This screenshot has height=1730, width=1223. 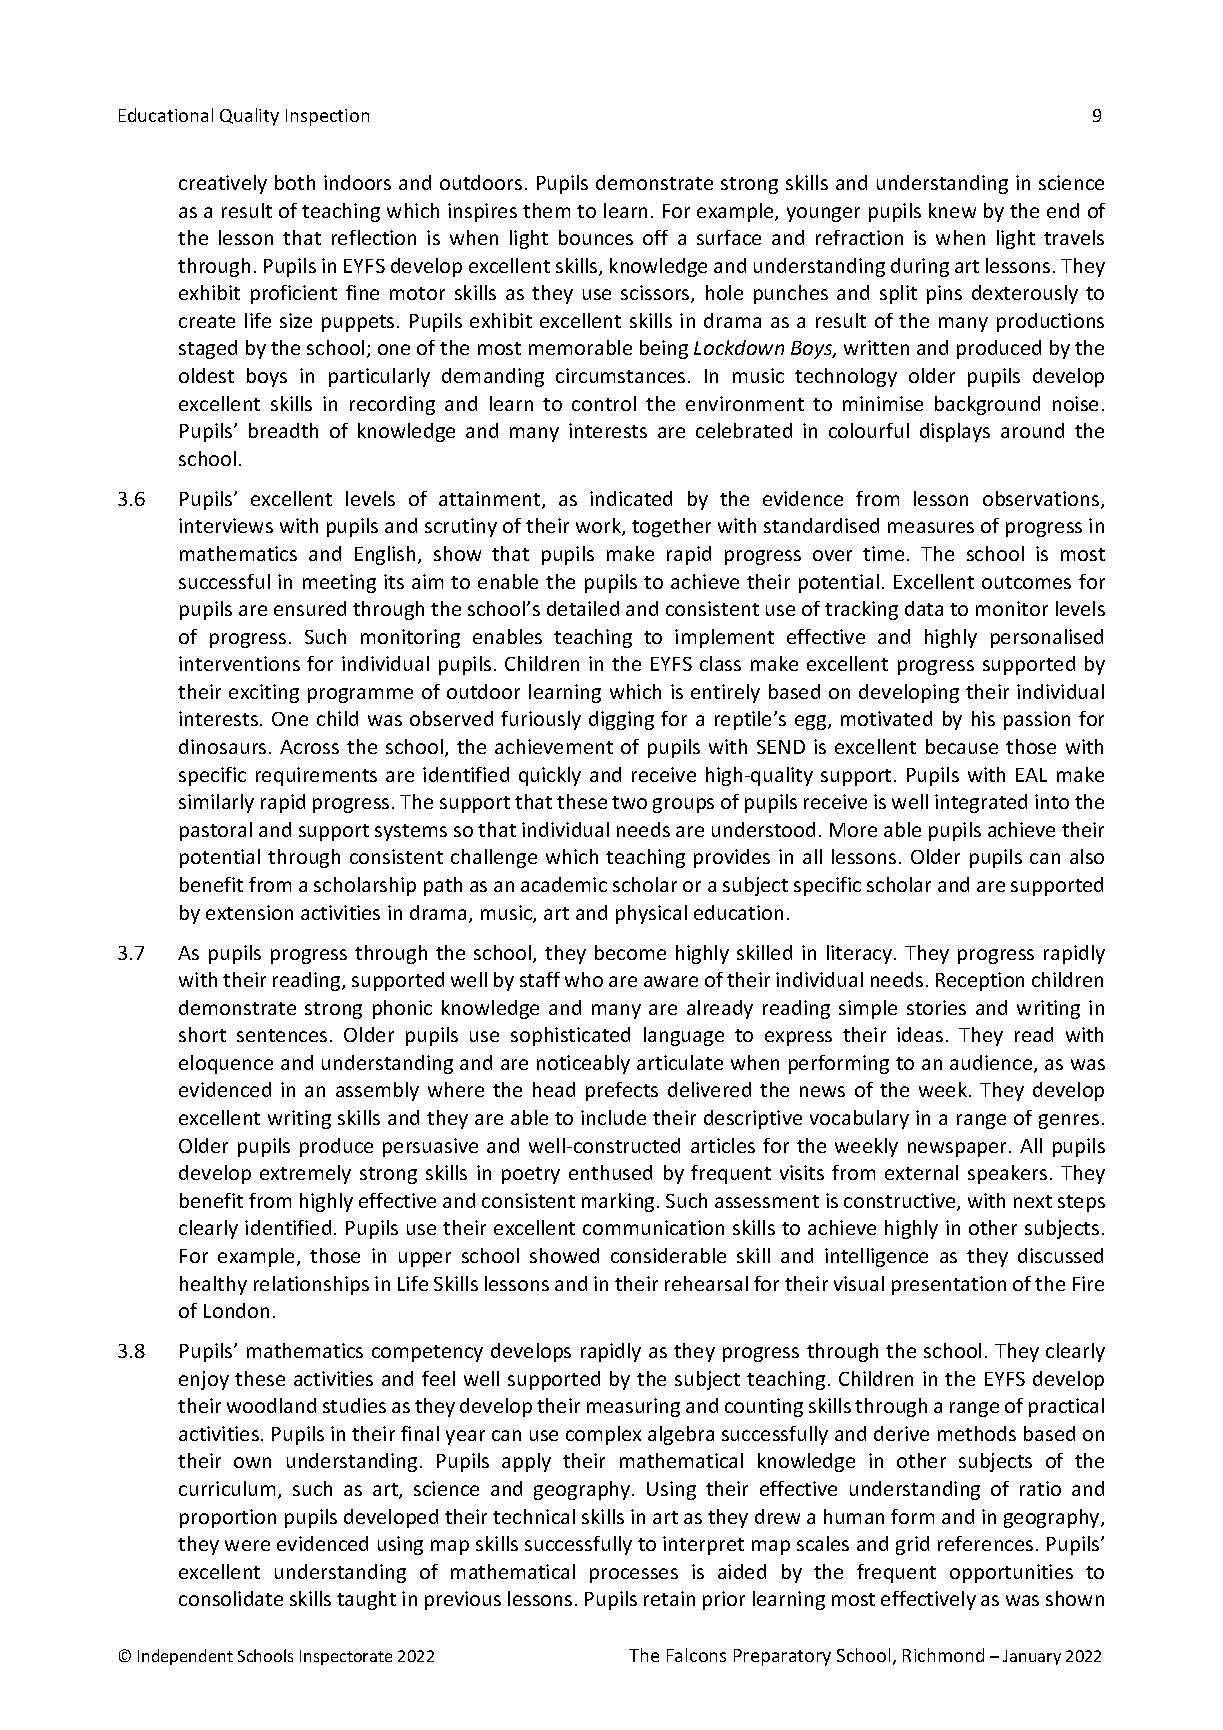 What do you see at coordinates (226, 525) in the screenshot?
I see `interviews` at bounding box center [226, 525].
